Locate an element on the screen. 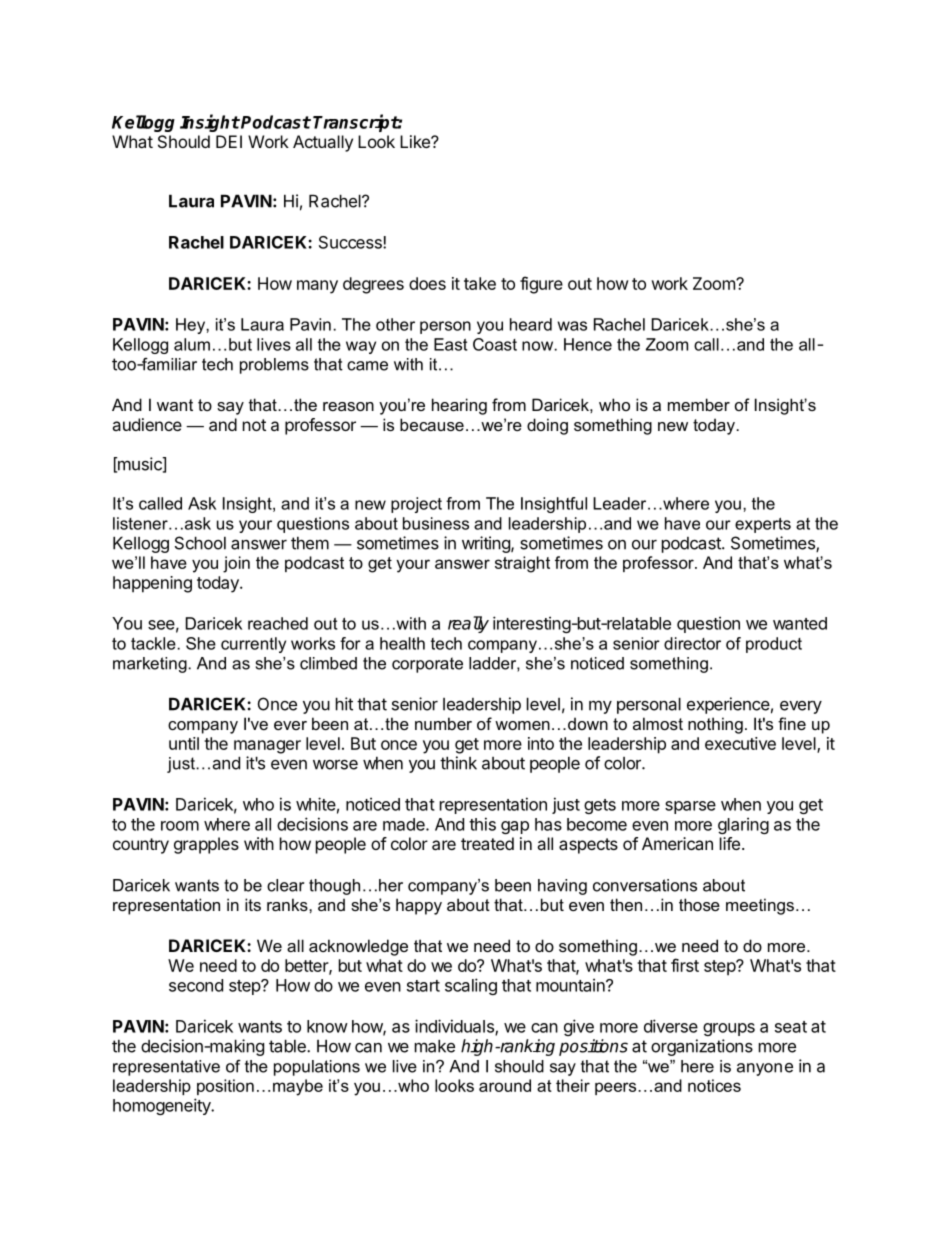 This screenshot has width=952, height=1233. nothing is located at coordinates (715, 725).
